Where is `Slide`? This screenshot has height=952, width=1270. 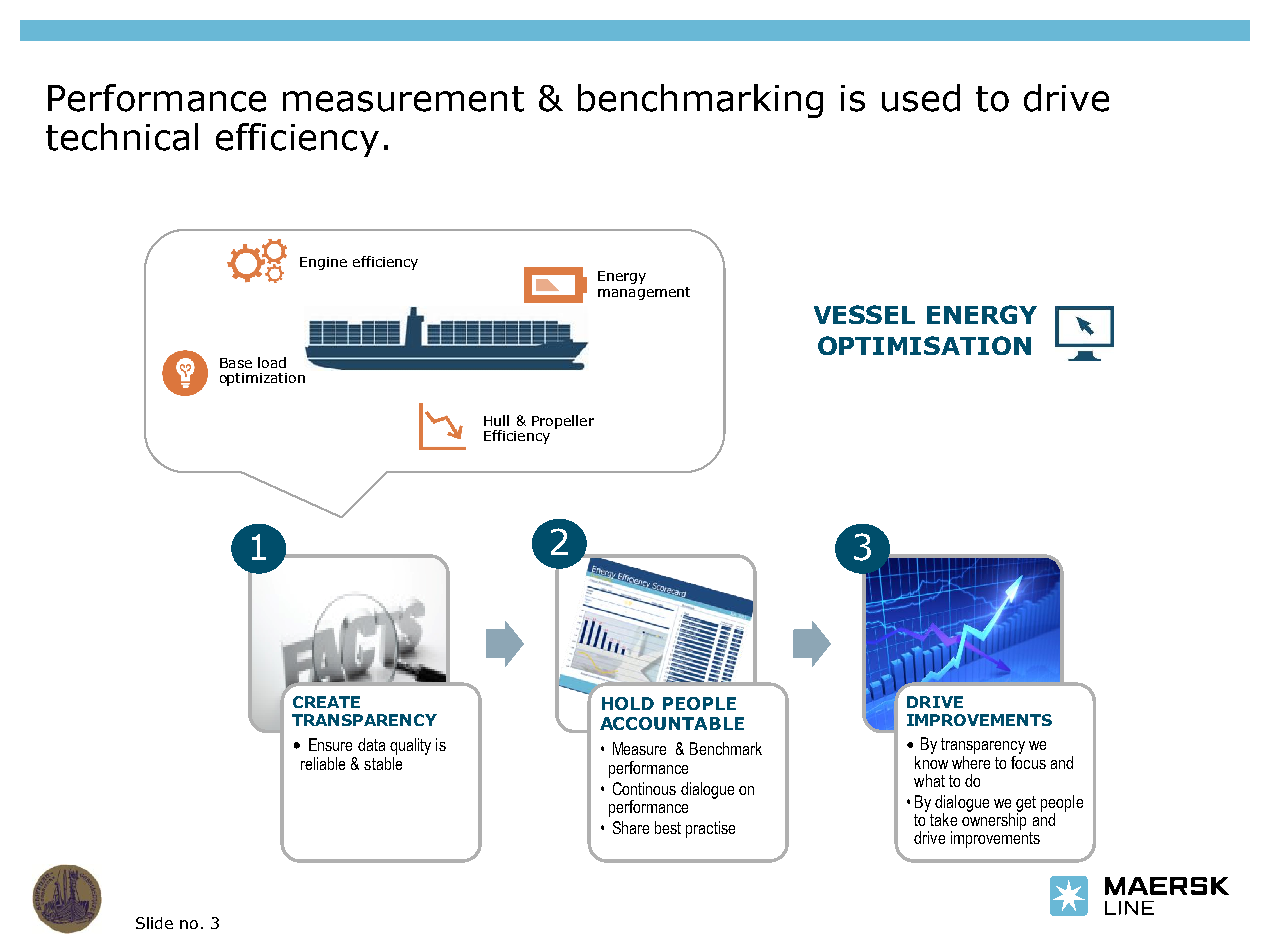
Slide is located at coordinates (154, 923).
